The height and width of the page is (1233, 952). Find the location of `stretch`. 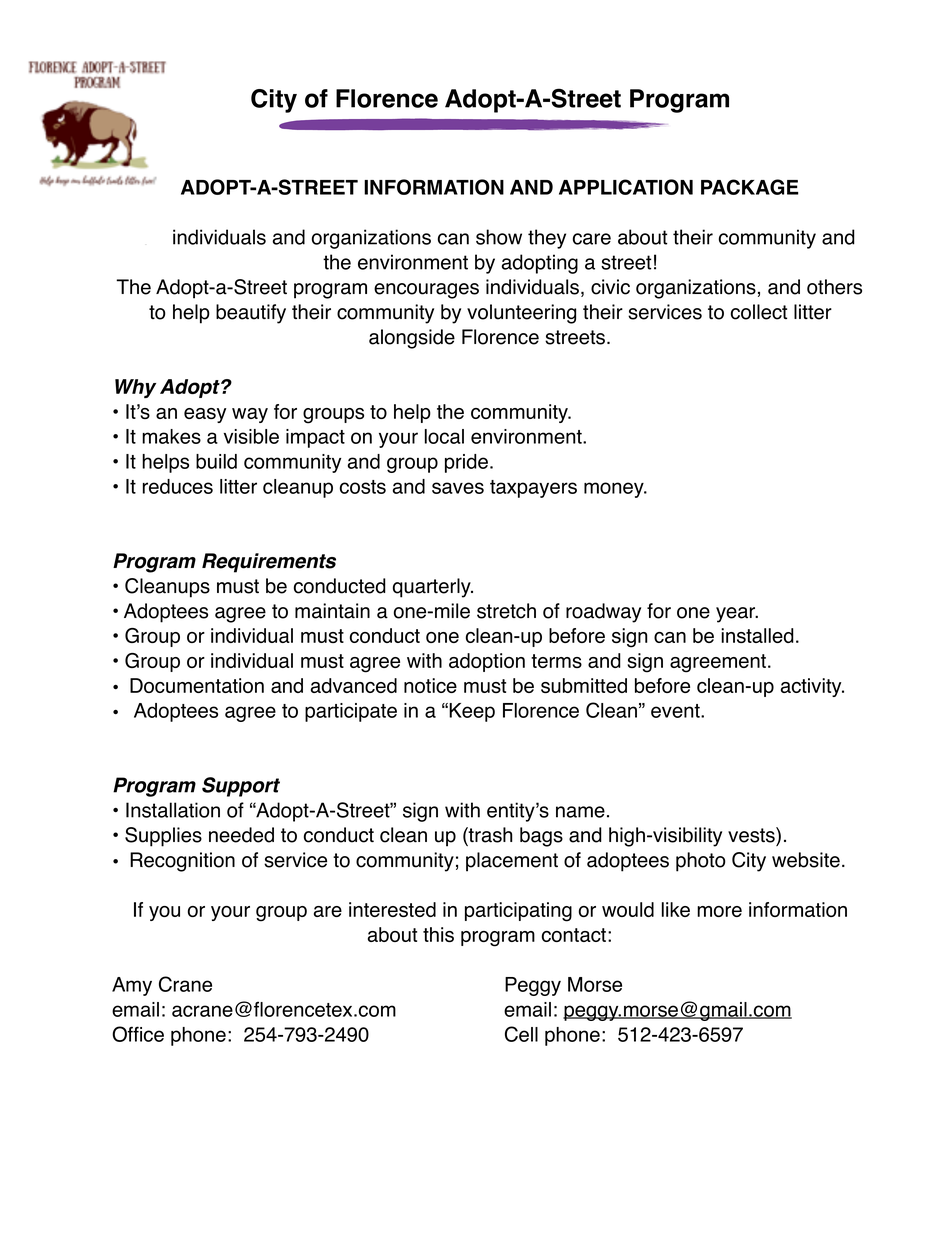

stretch is located at coordinates (506, 611).
